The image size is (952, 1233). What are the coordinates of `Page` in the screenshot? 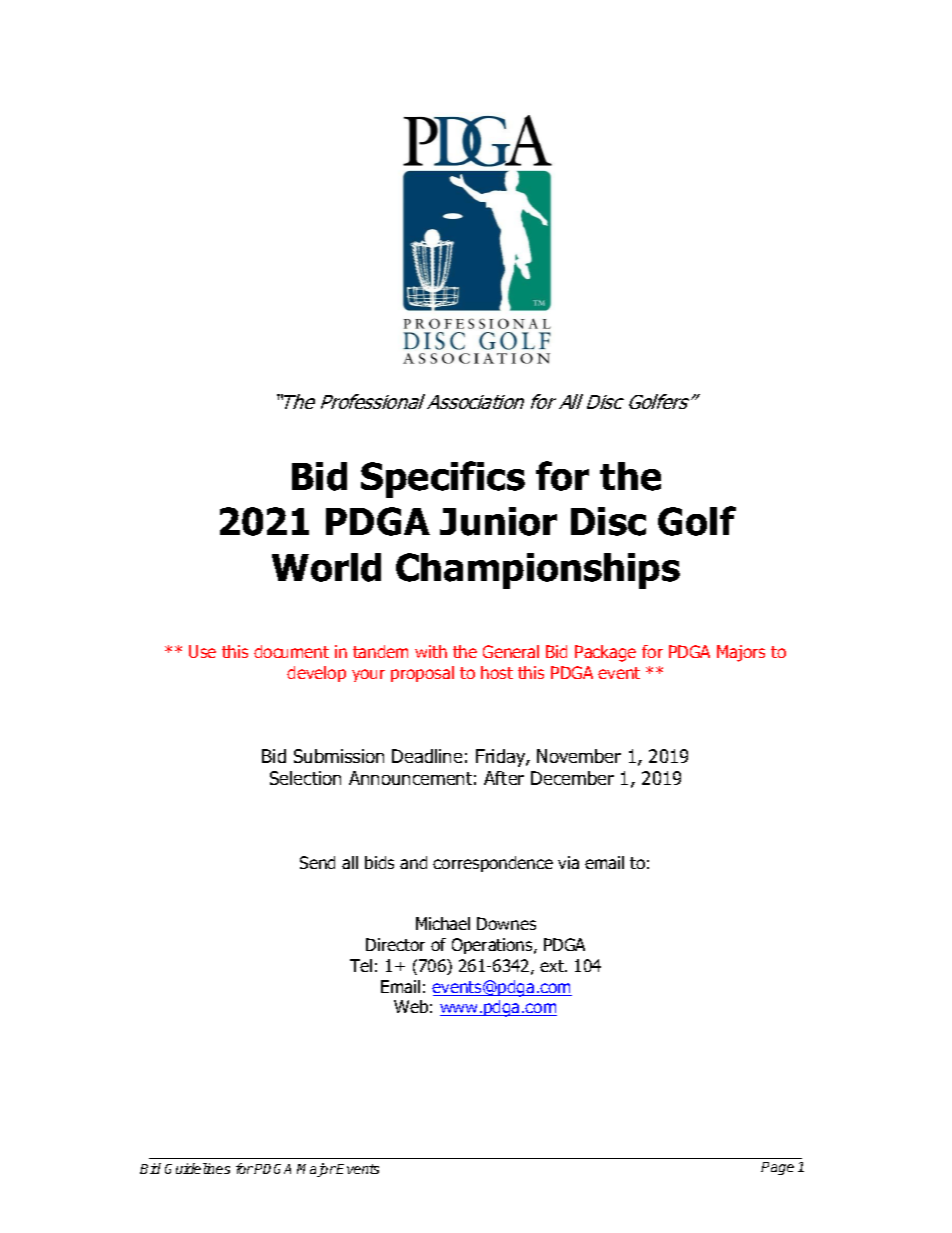 It's located at (777, 1168).
